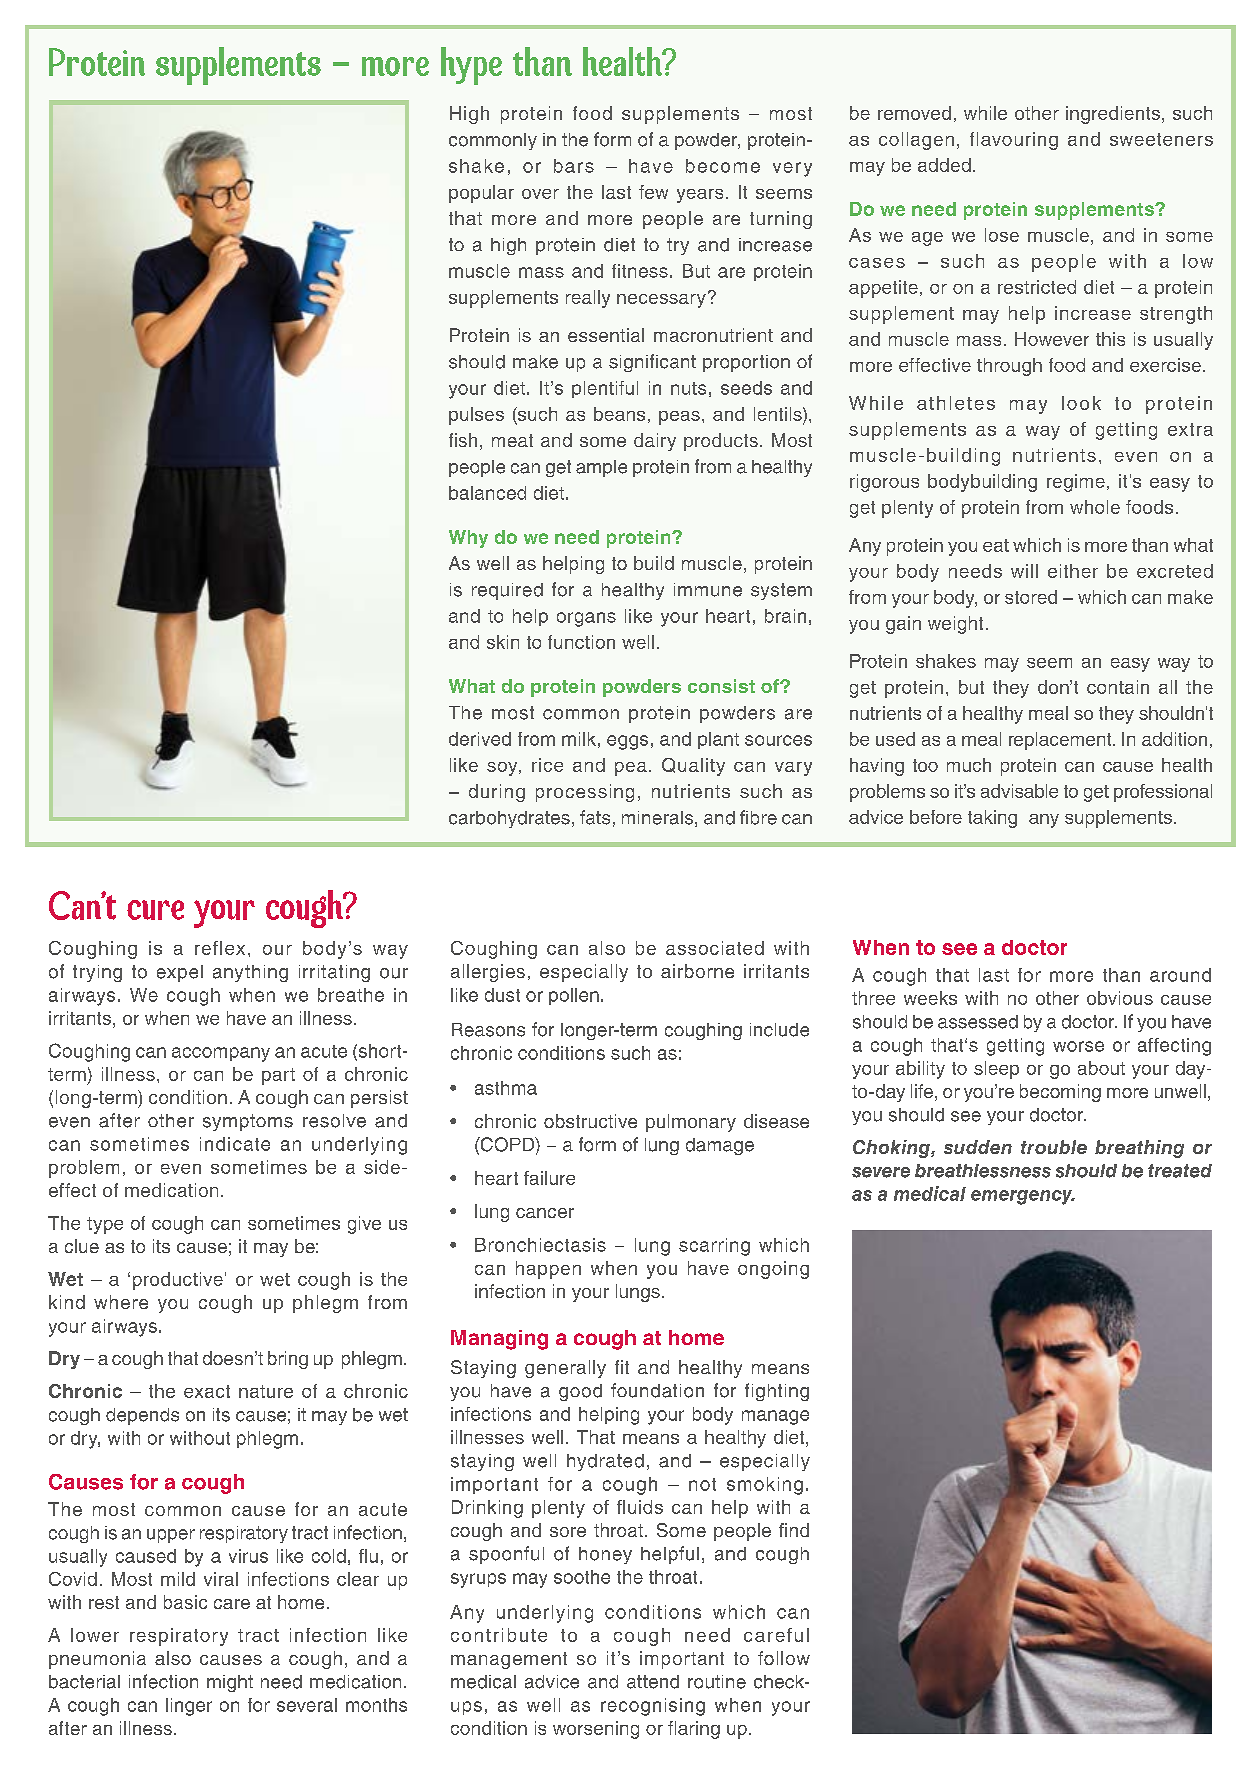 This document has height=1782, width=1260. Describe the element at coordinates (1076, 483) in the document. I see `regime` at that location.
